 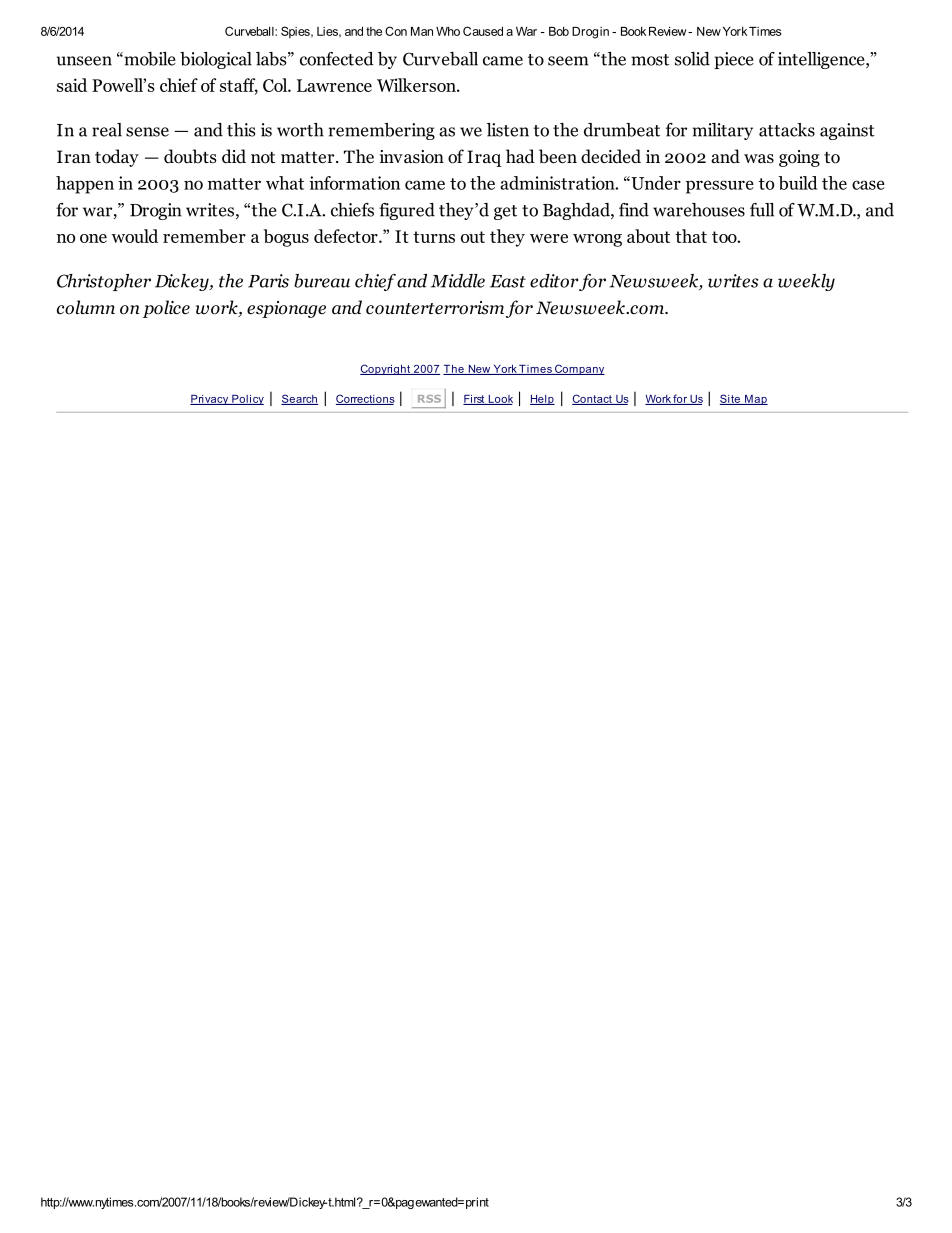 What do you see at coordinates (483, 31) in the screenshot?
I see `Caused` at bounding box center [483, 31].
